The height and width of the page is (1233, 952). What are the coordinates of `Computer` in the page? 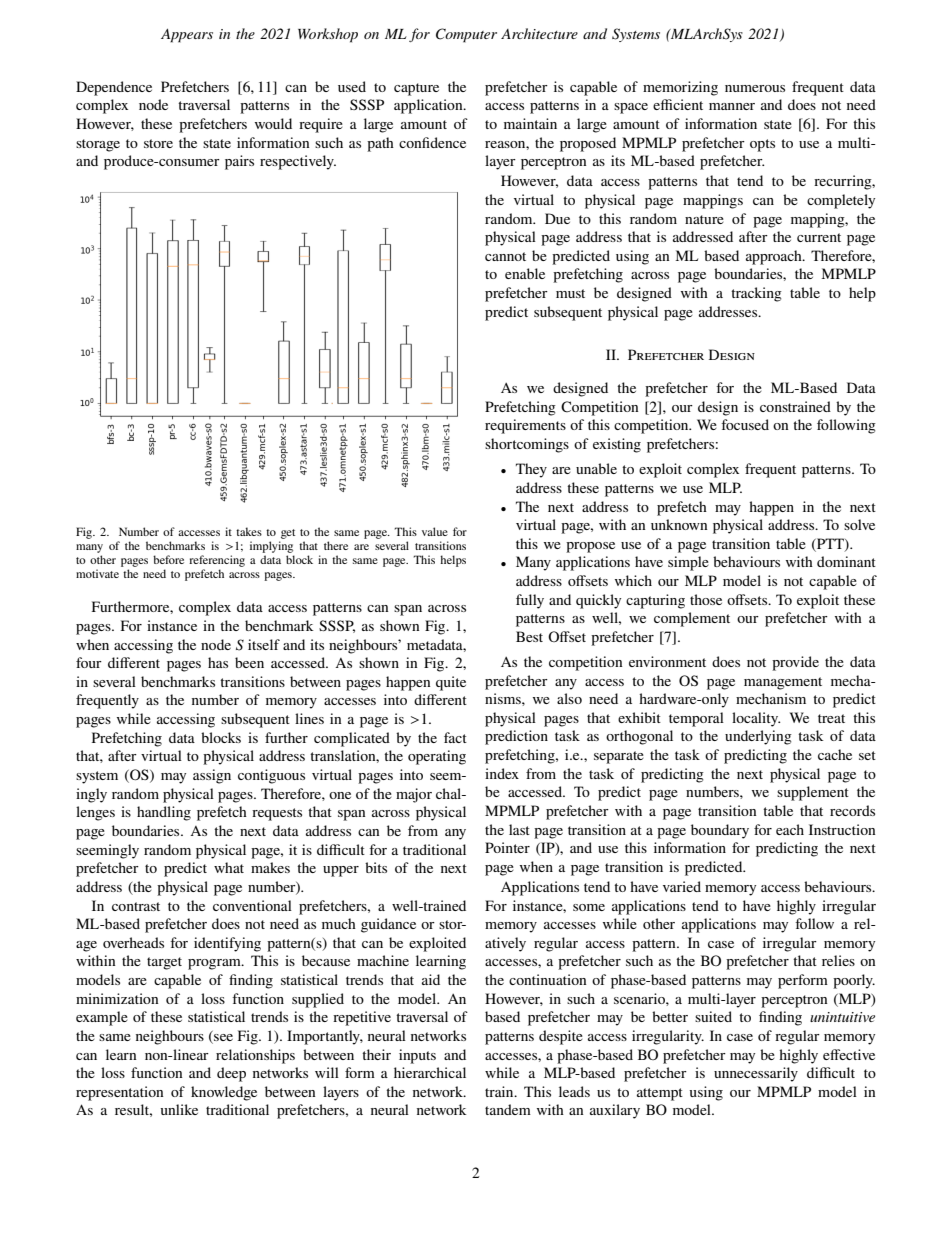 It's located at (466, 35).
